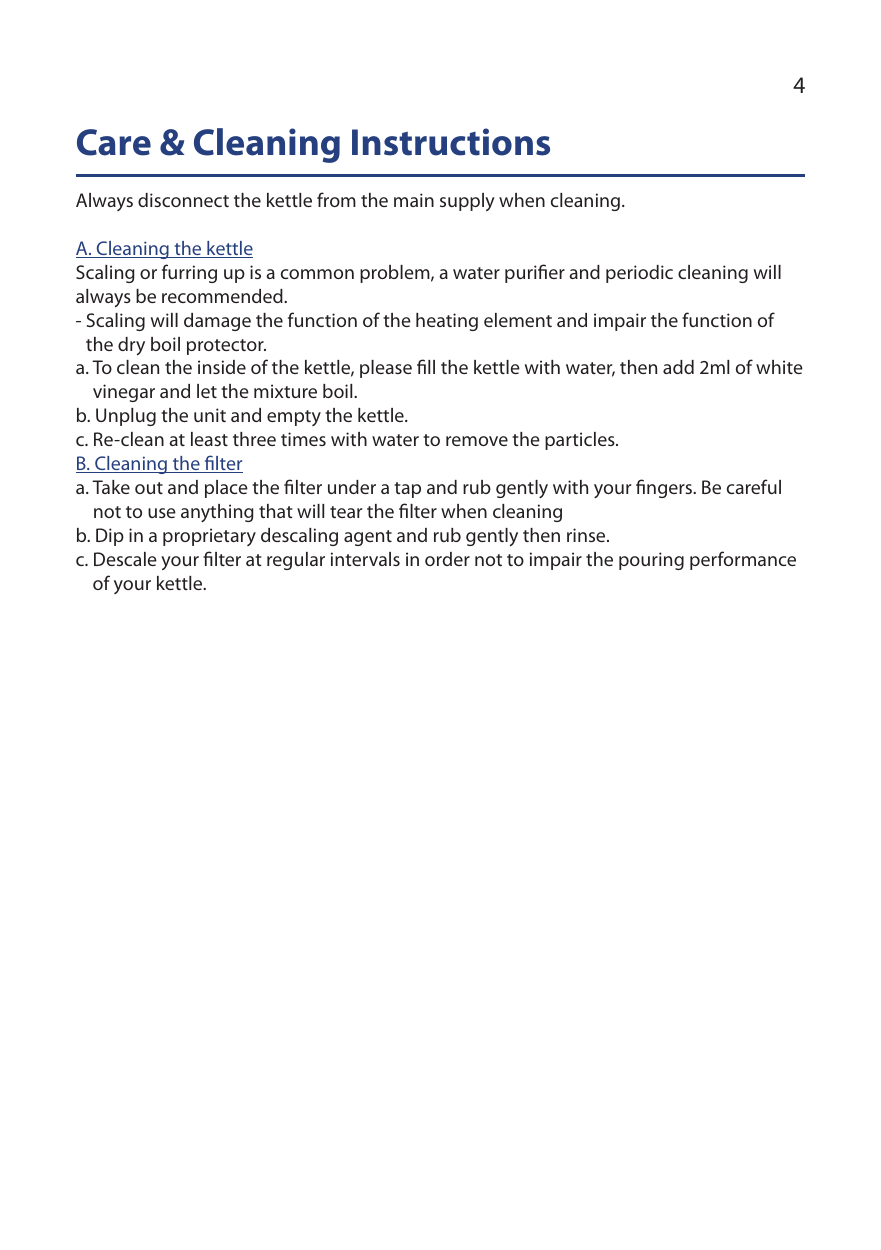 This page has height=1250, width=881. I want to click on supply, so click(467, 202).
